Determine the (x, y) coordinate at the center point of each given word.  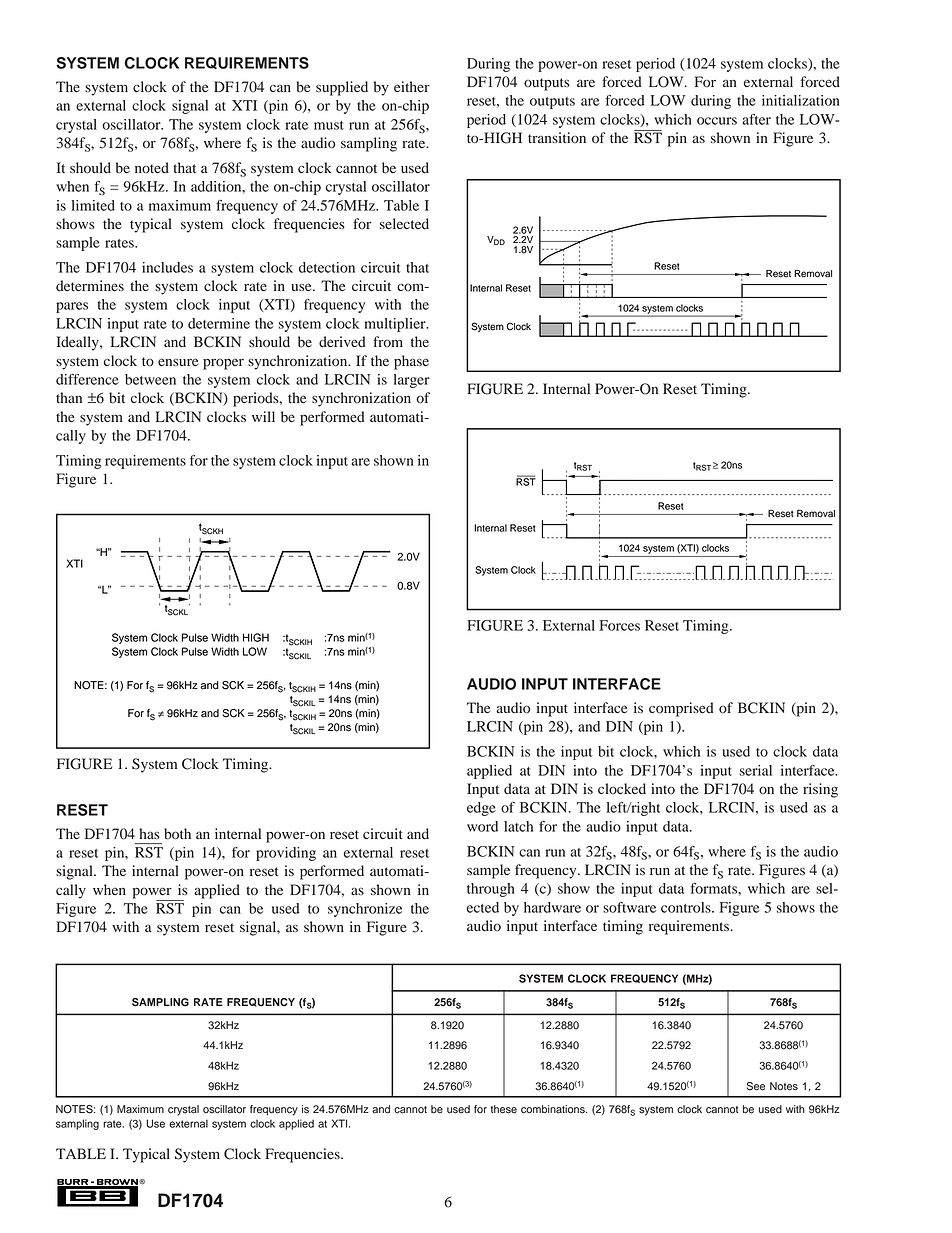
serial (756, 770)
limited (93, 205)
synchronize (365, 910)
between (150, 379)
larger (412, 381)
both (177, 834)
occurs (717, 121)
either (412, 86)
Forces (620, 625)
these (504, 1109)
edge (481, 809)
